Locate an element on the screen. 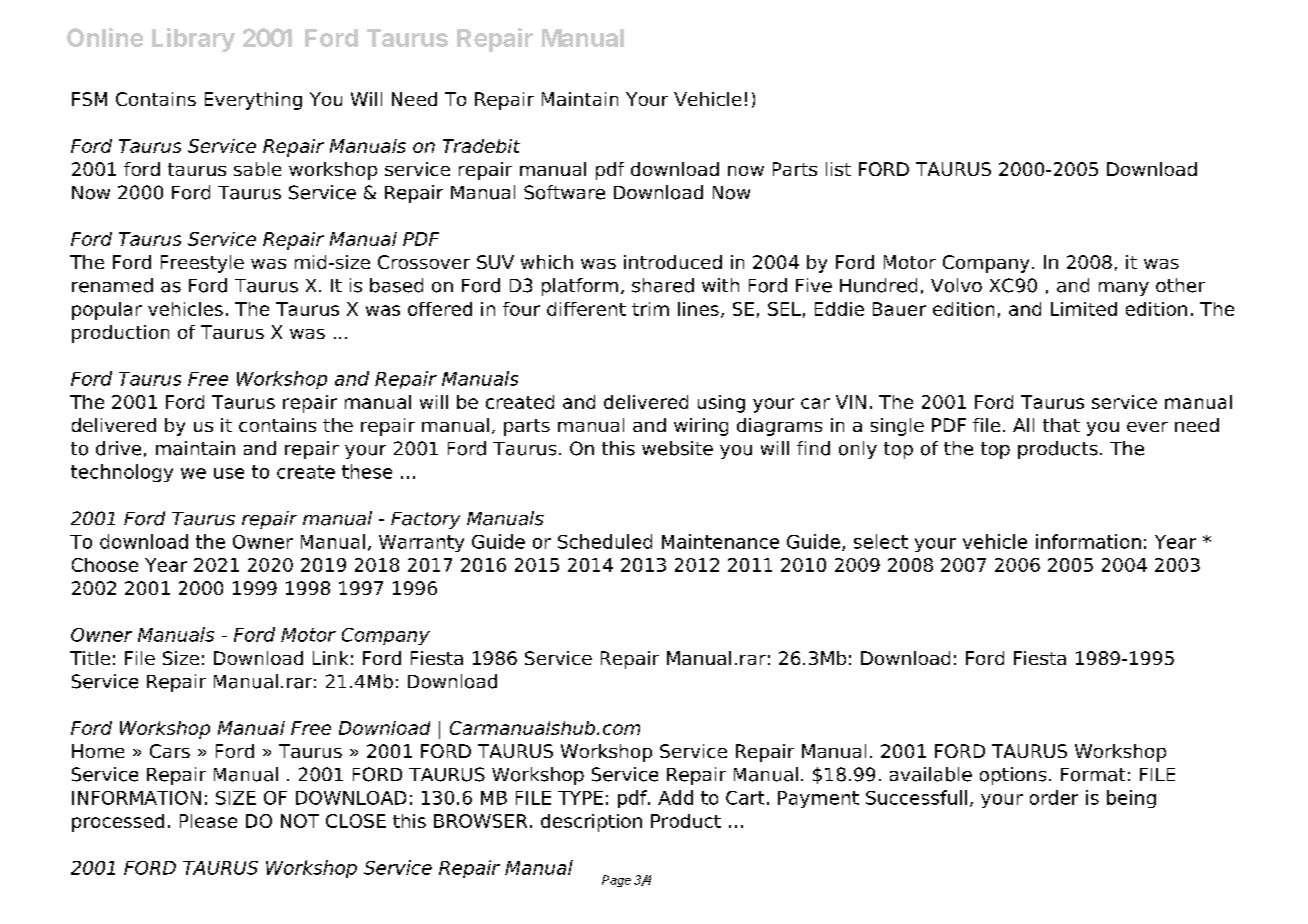 This screenshot has width=1308, height=924. options is located at coordinates (1013, 776).
